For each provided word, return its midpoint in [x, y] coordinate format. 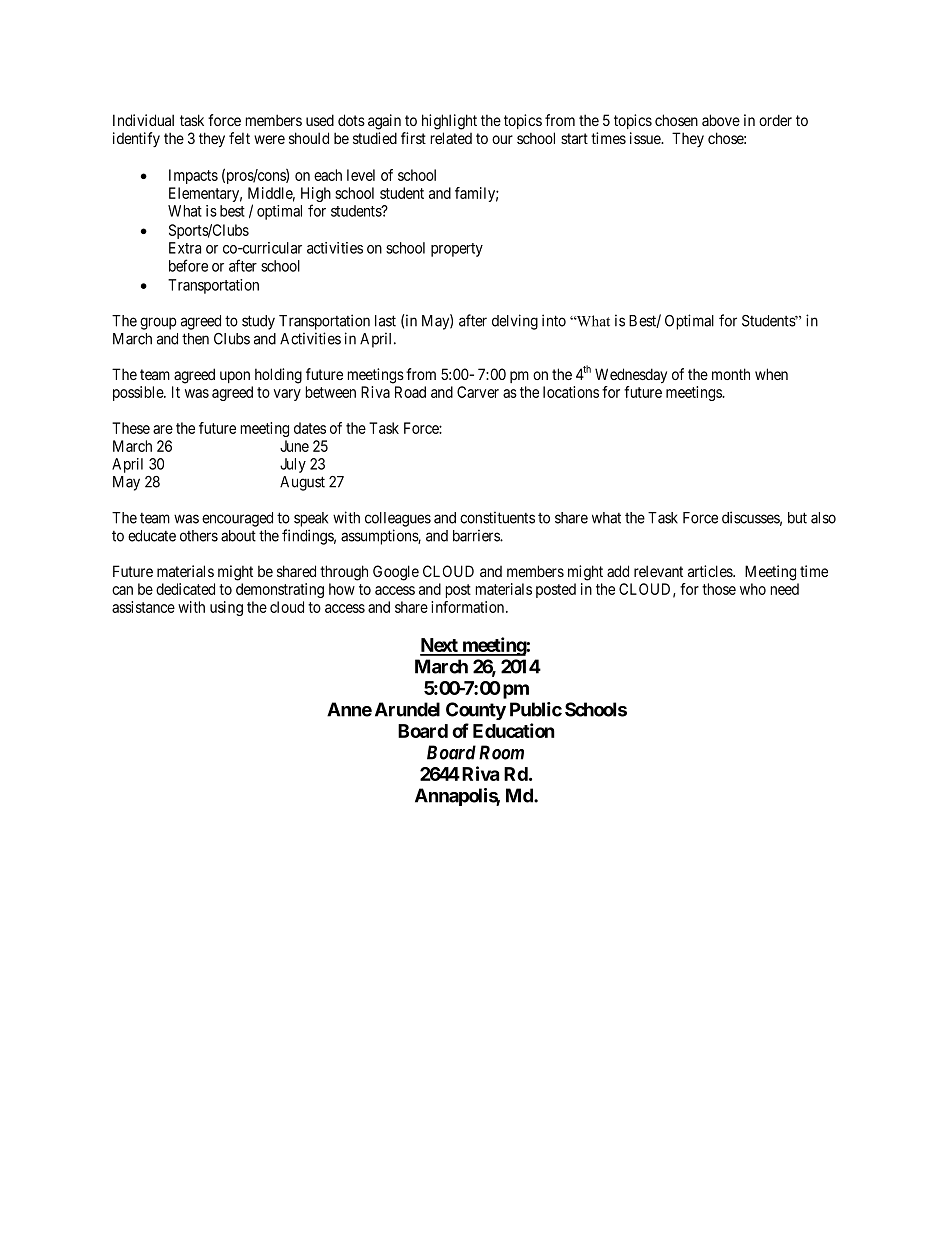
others [199, 536]
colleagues [398, 519]
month [731, 374]
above [721, 120]
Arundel [407, 709]
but [797, 518]
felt [239, 138]
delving [515, 322]
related [451, 138]
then [195, 339]
